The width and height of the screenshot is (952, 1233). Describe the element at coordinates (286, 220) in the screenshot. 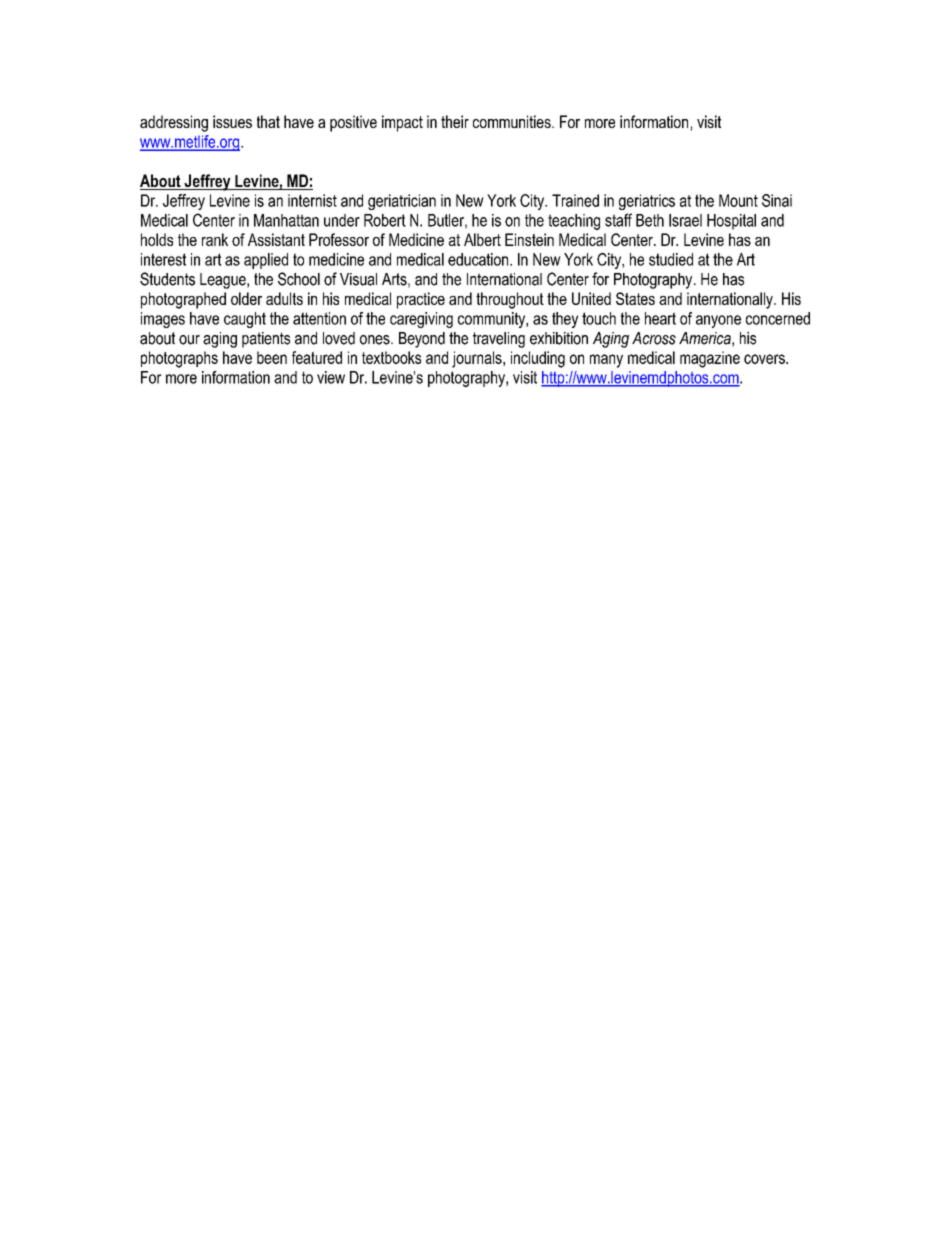

I see `Manhattan` at that location.
